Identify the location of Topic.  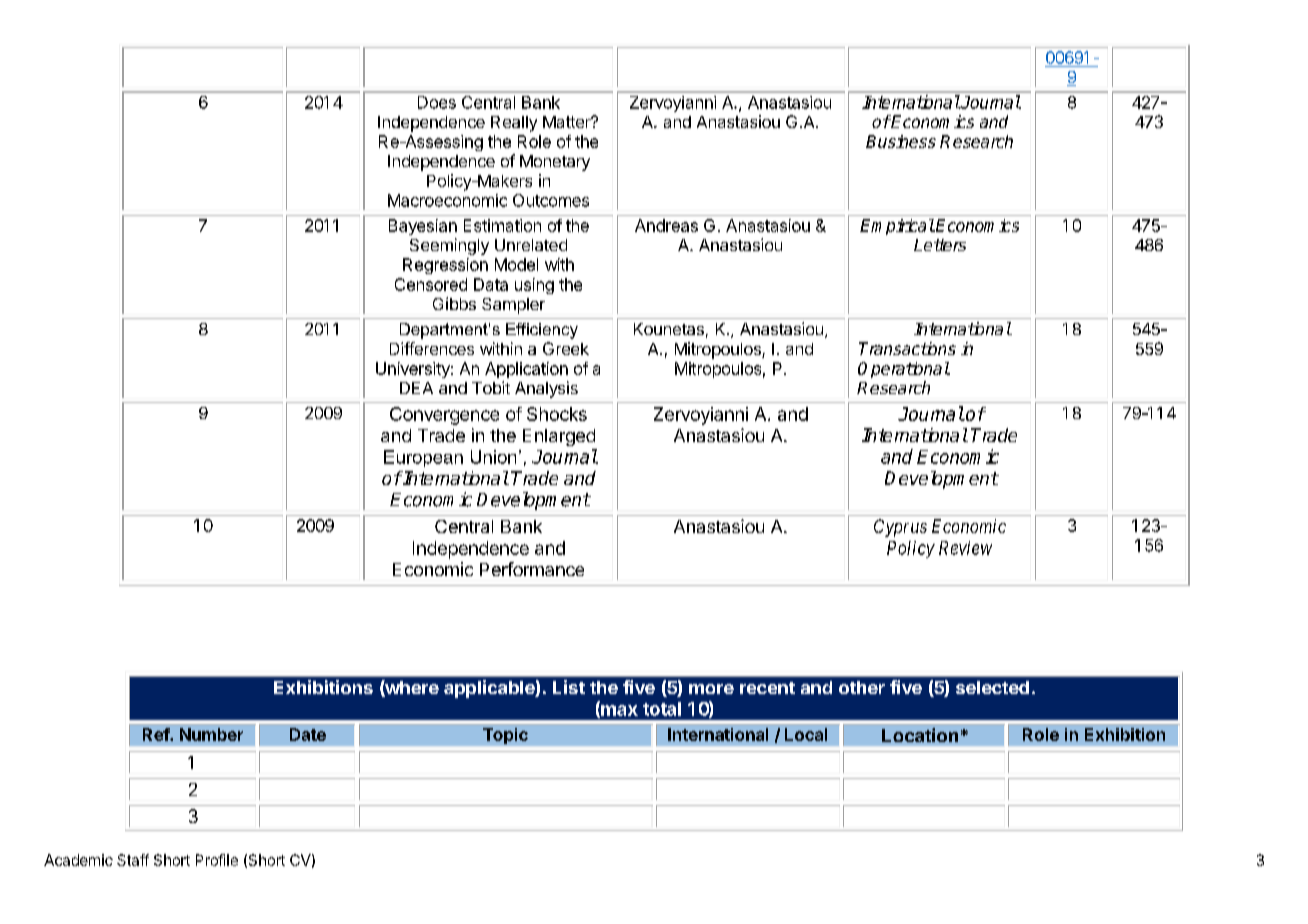
(505, 736).
